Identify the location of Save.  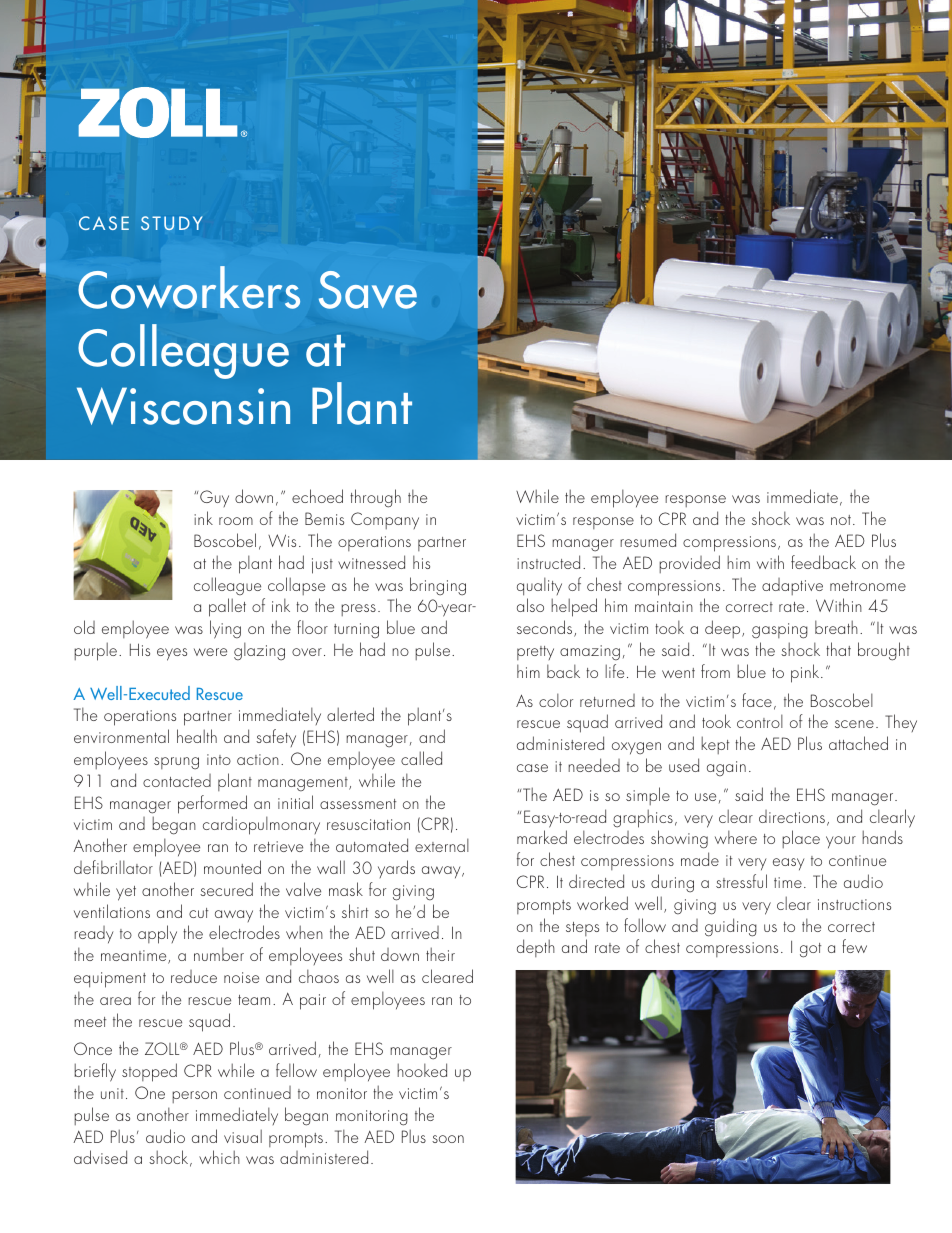
(368, 290).
